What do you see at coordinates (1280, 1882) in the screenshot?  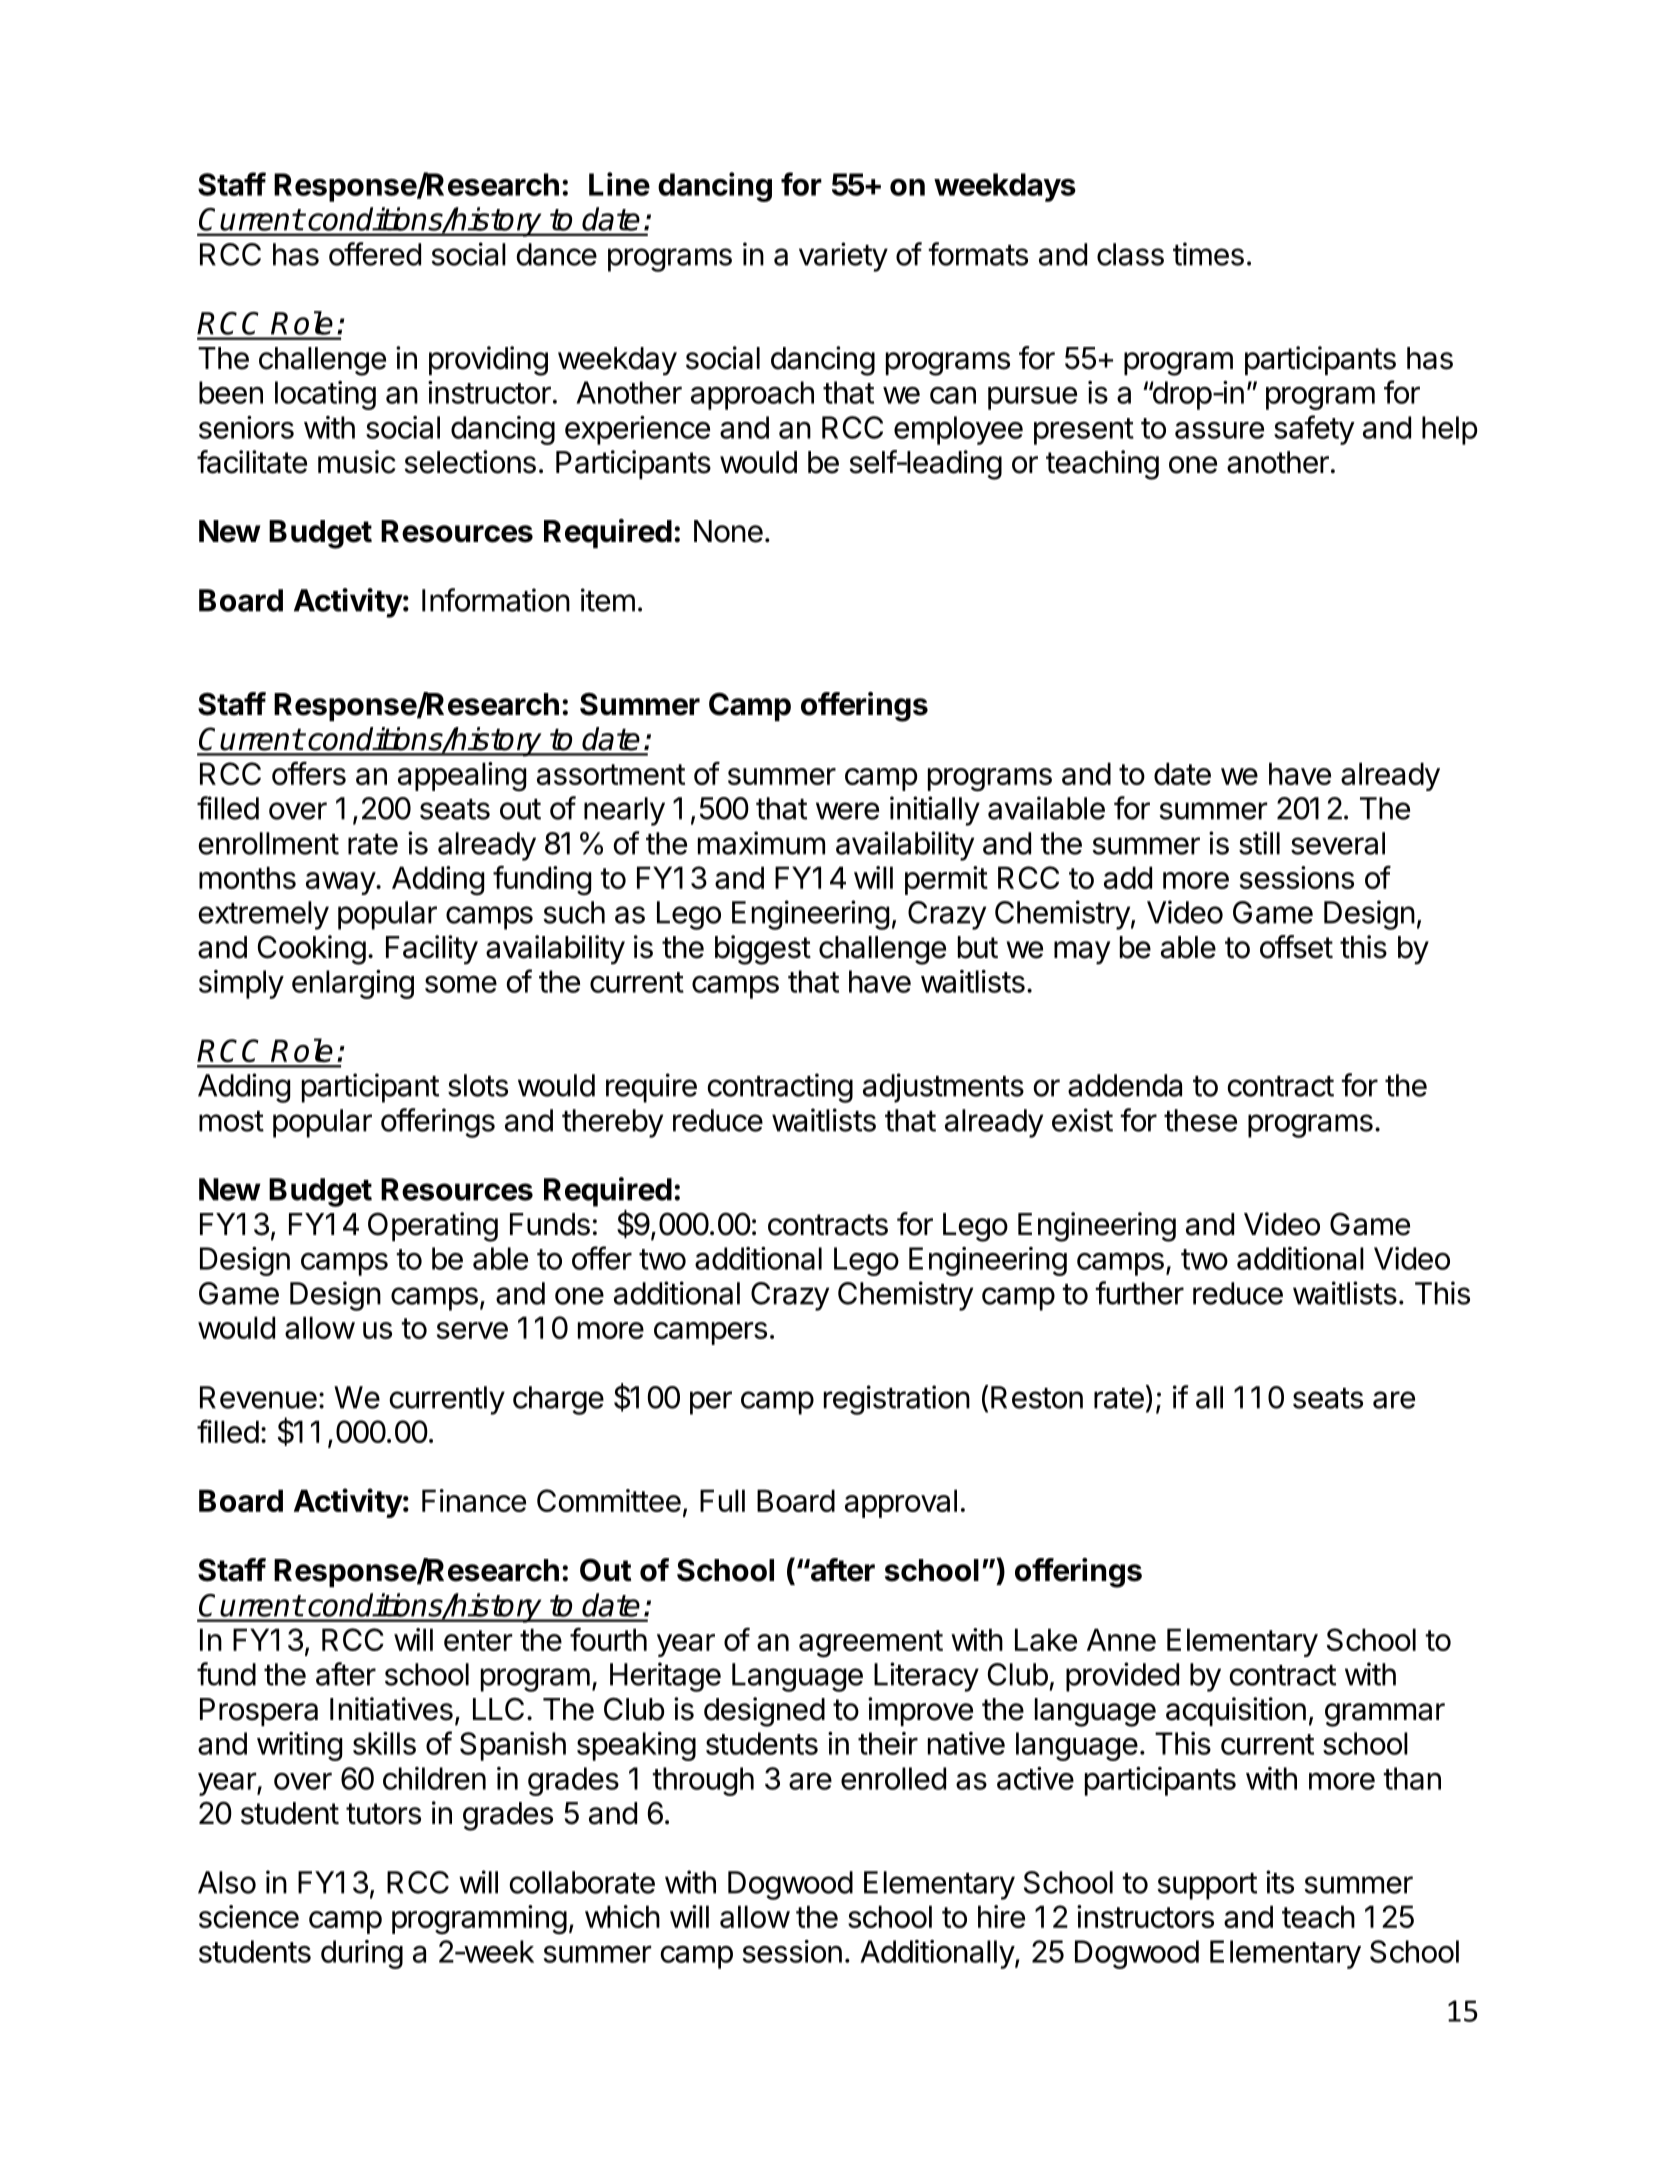 I see `its` at bounding box center [1280, 1882].
